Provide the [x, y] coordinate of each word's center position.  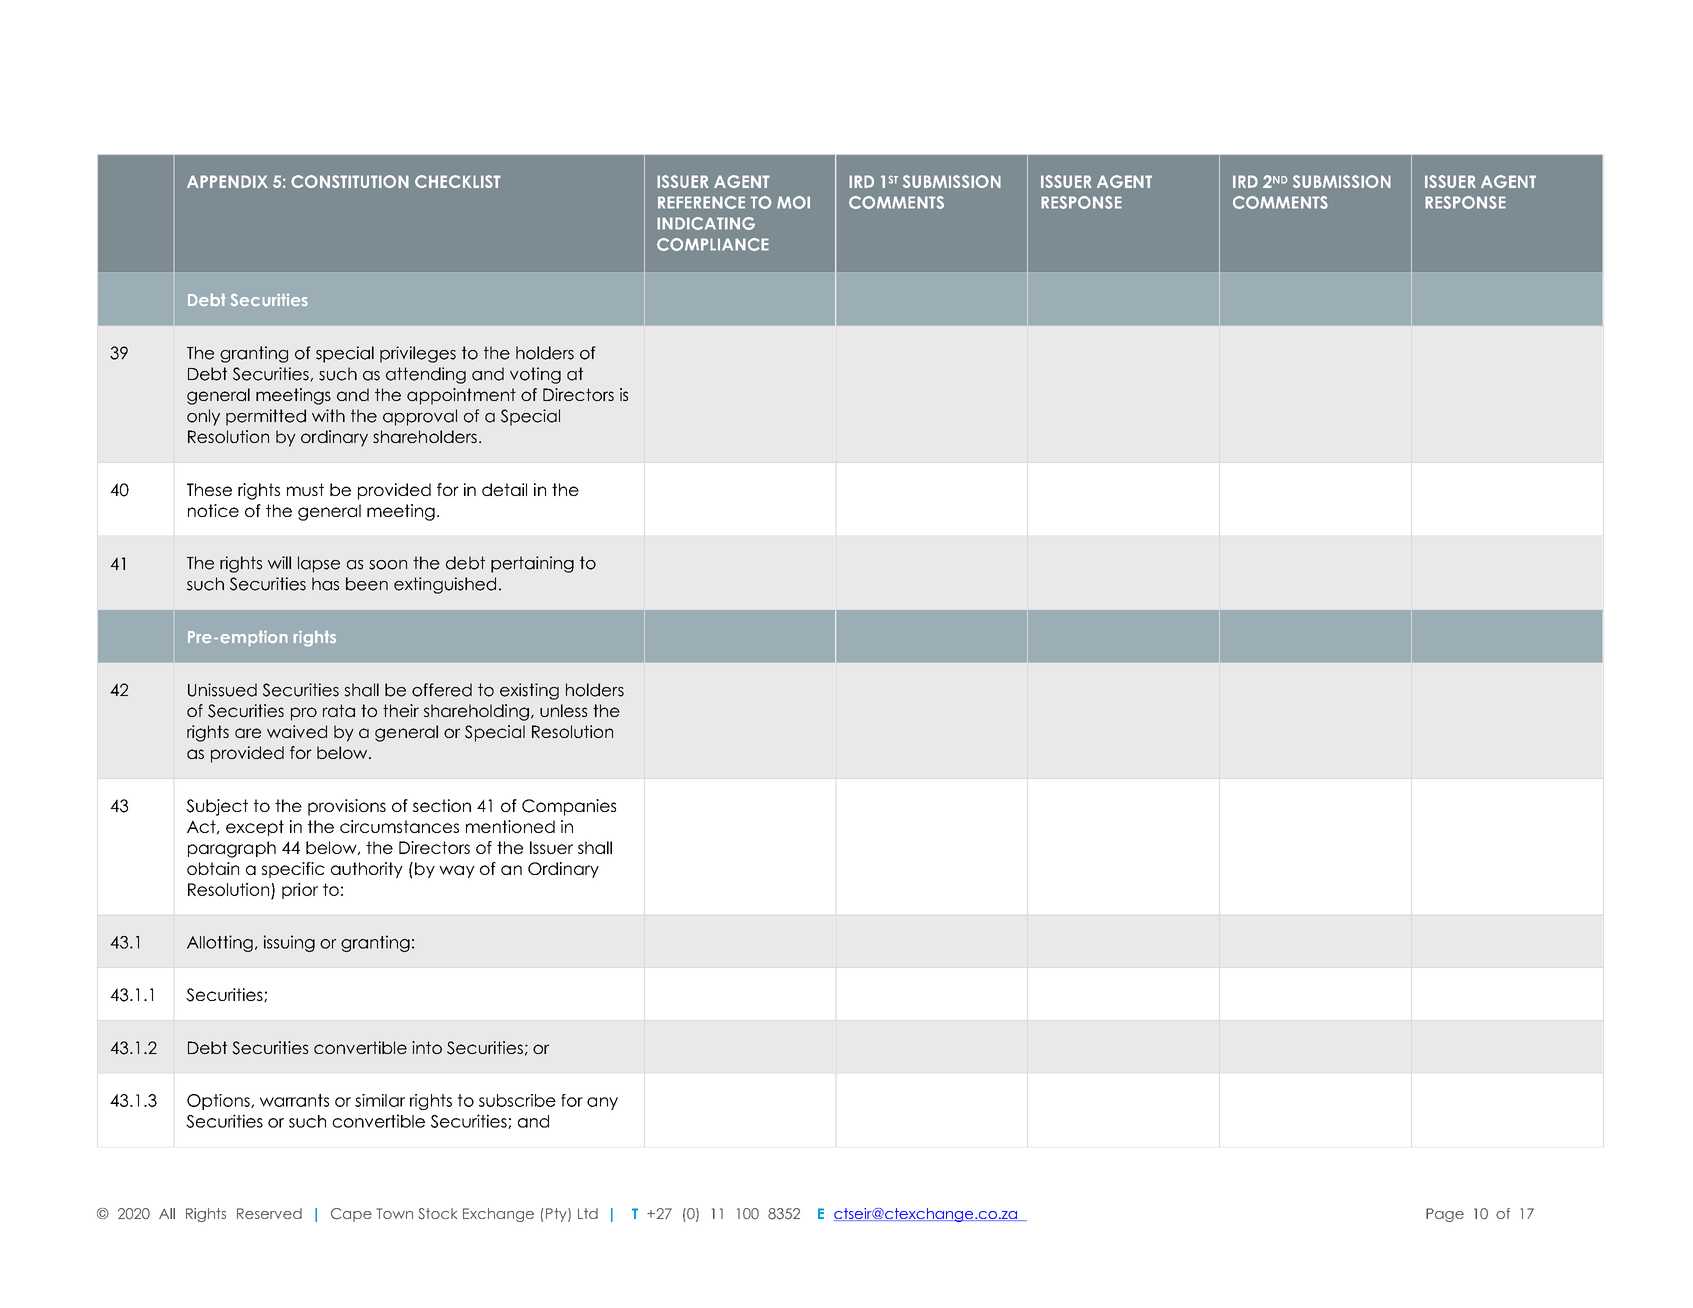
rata [339, 710]
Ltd [588, 1213]
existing [529, 691]
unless [563, 710]
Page [1445, 1215]
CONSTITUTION [350, 181]
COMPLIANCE [713, 244]
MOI [793, 202]
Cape [351, 1215]
